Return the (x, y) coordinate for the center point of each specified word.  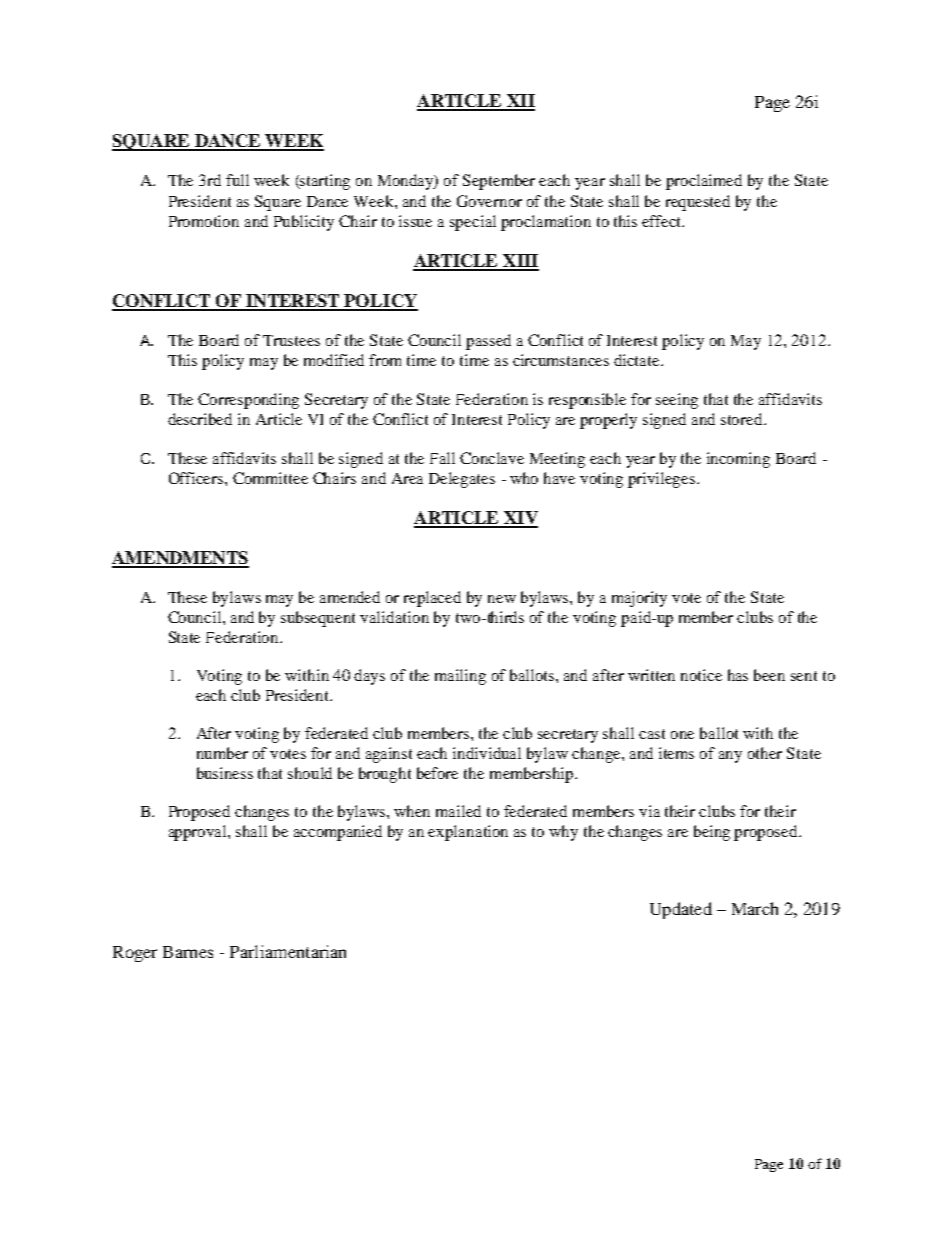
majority (639, 599)
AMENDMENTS (180, 559)
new (502, 599)
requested (698, 203)
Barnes (188, 952)
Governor (489, 201)
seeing (677, 401)
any (730, 757)
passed (488, 342)
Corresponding (248, 401)
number (222, 753)
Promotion (204, 221)
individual (487, 753)
